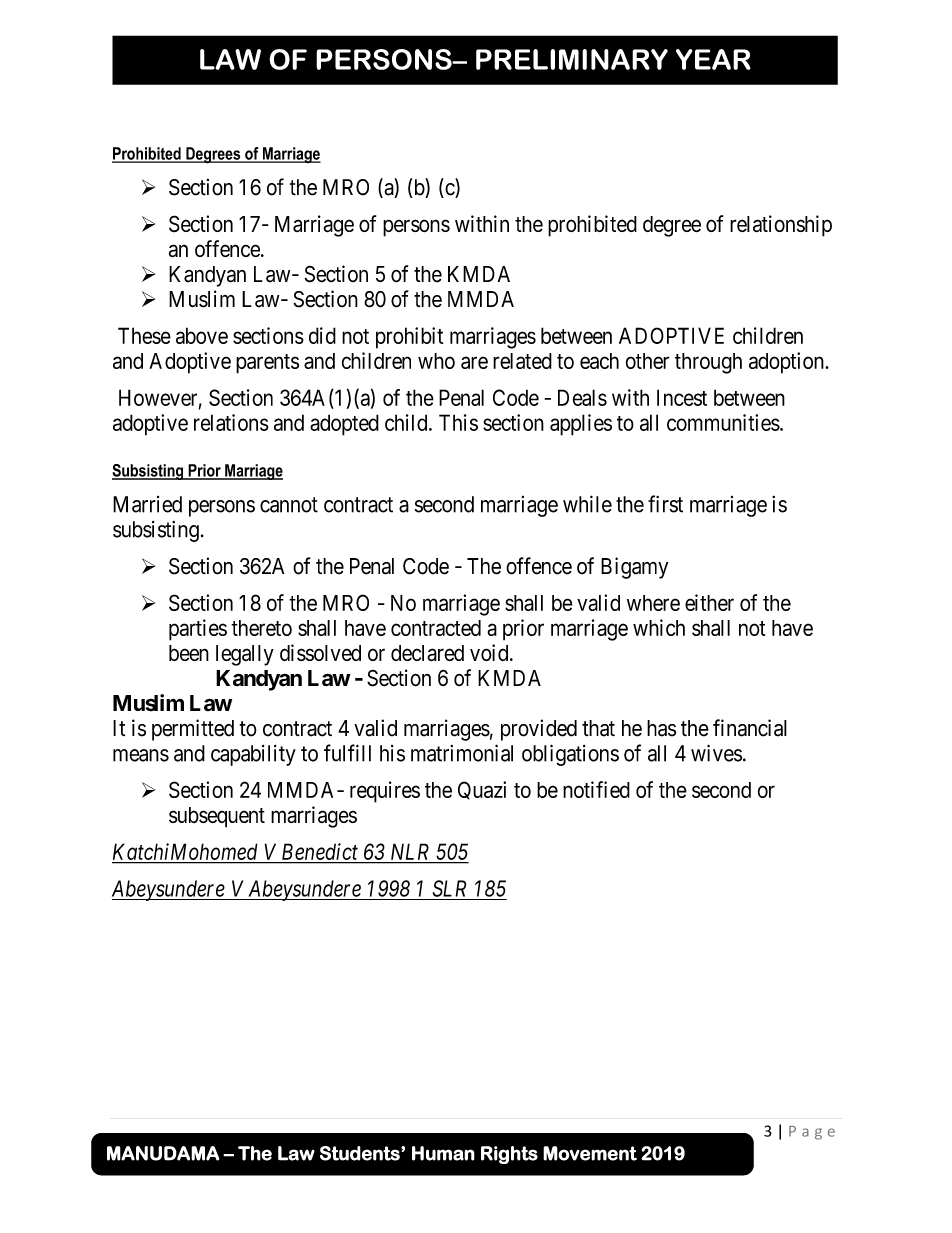 This image has width=952, height=1233. What do you see at coordinates (443, 1153) in the image?
I see `Human` at bounding box center [443, 1153].
